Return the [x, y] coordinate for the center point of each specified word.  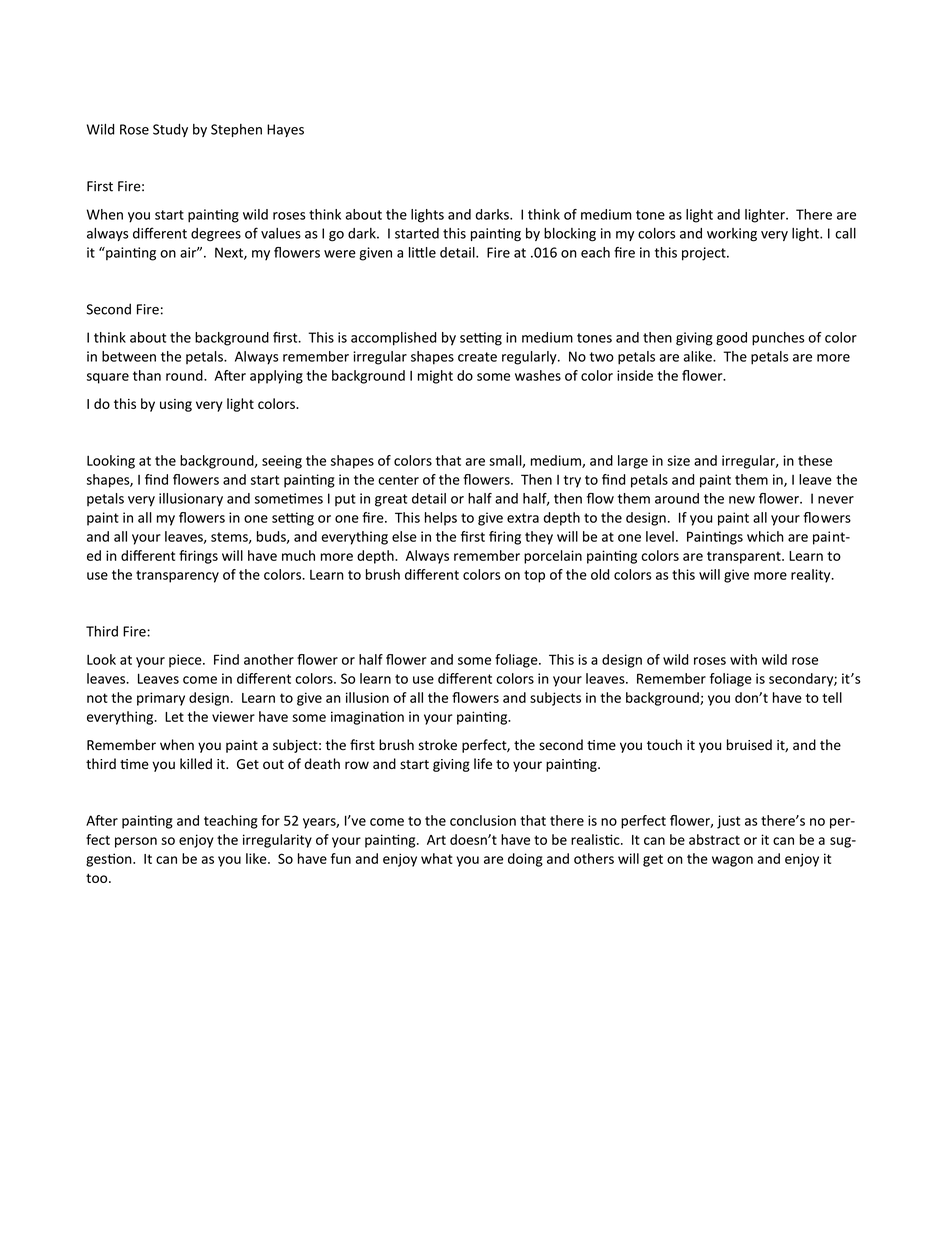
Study [170, 130]
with [743, 659]
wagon [732, 861]
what [437, 858]
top [534, 576]
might [435, 377]
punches [778, 339]
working [732, 235]
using [176, 405]
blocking [570, 235]
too [98, 878]
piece [186, 661]
